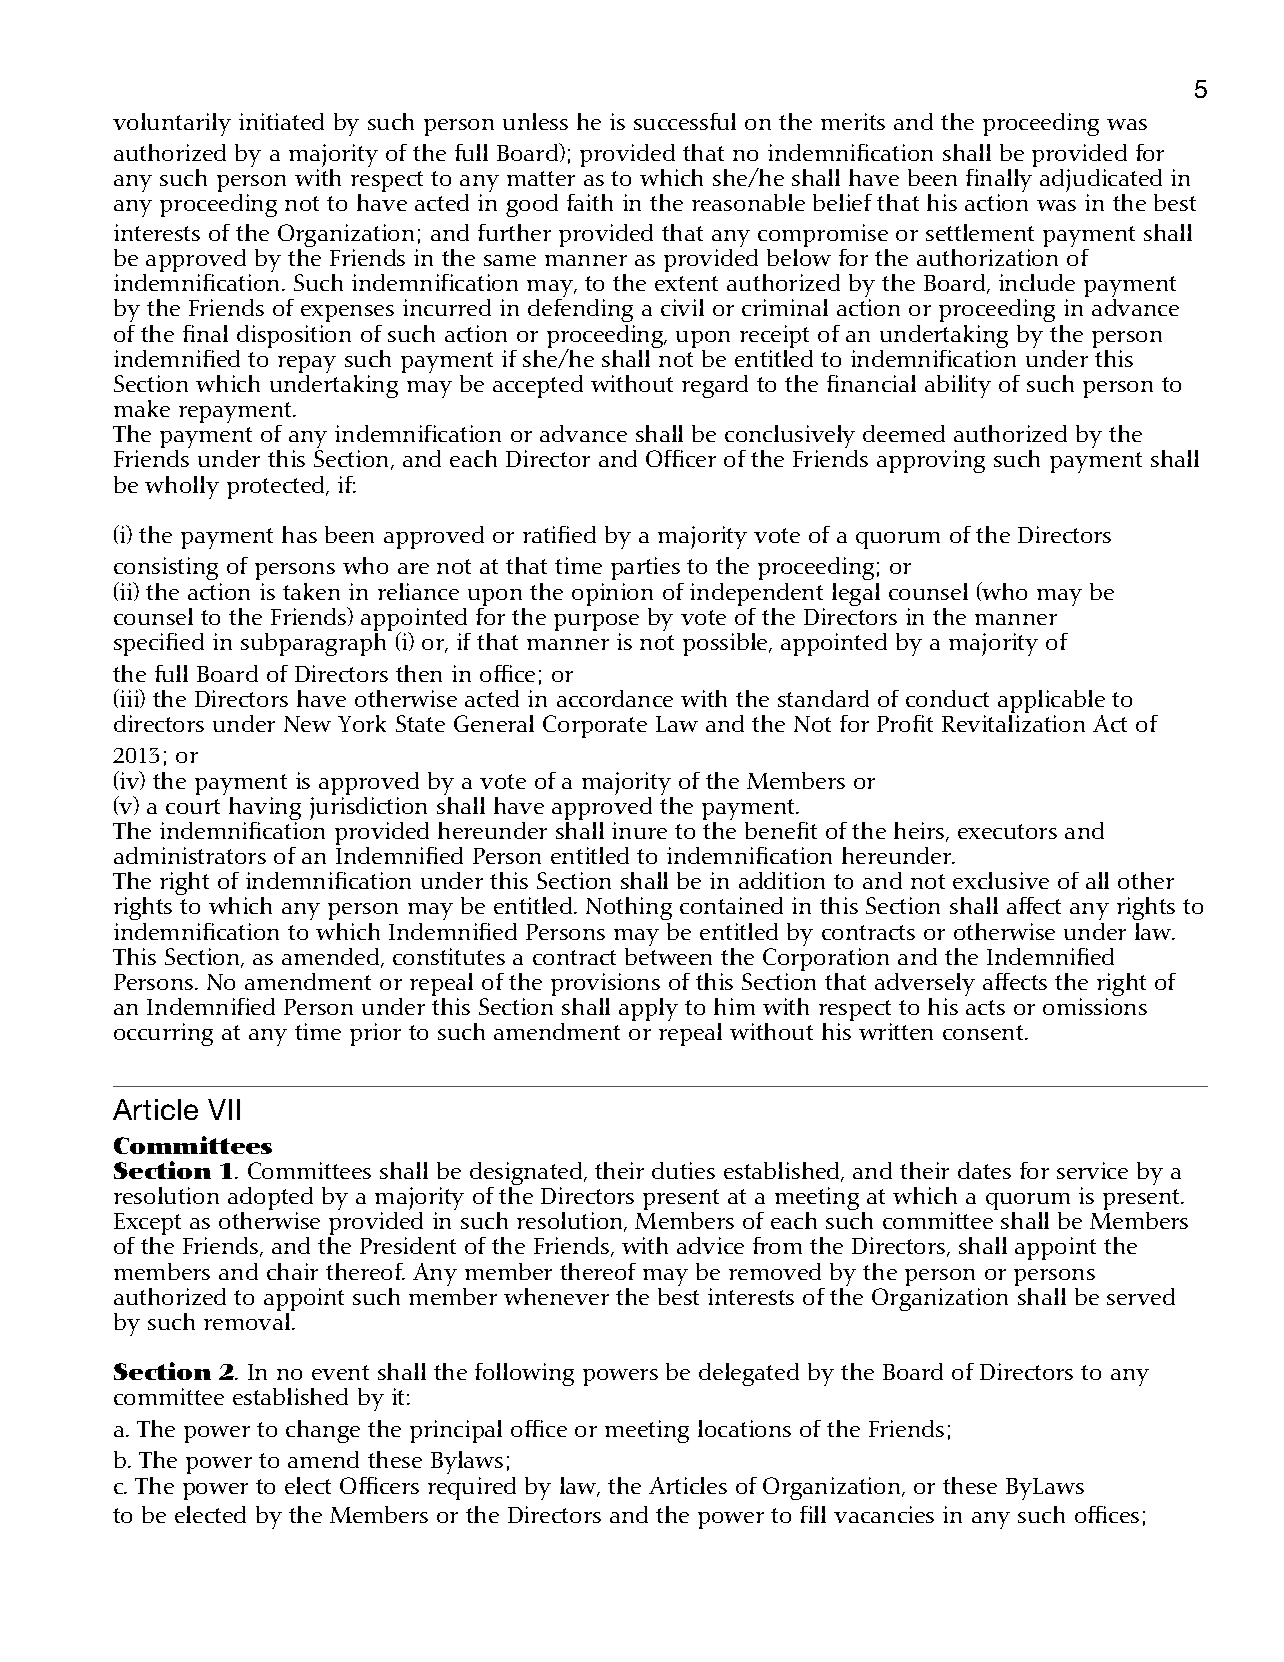 This screenshot has height=1662, width=1284. What do you see at coordinates (281, 121) in the screenshot?
I see `initiated` at bounding box center [281, 121].
